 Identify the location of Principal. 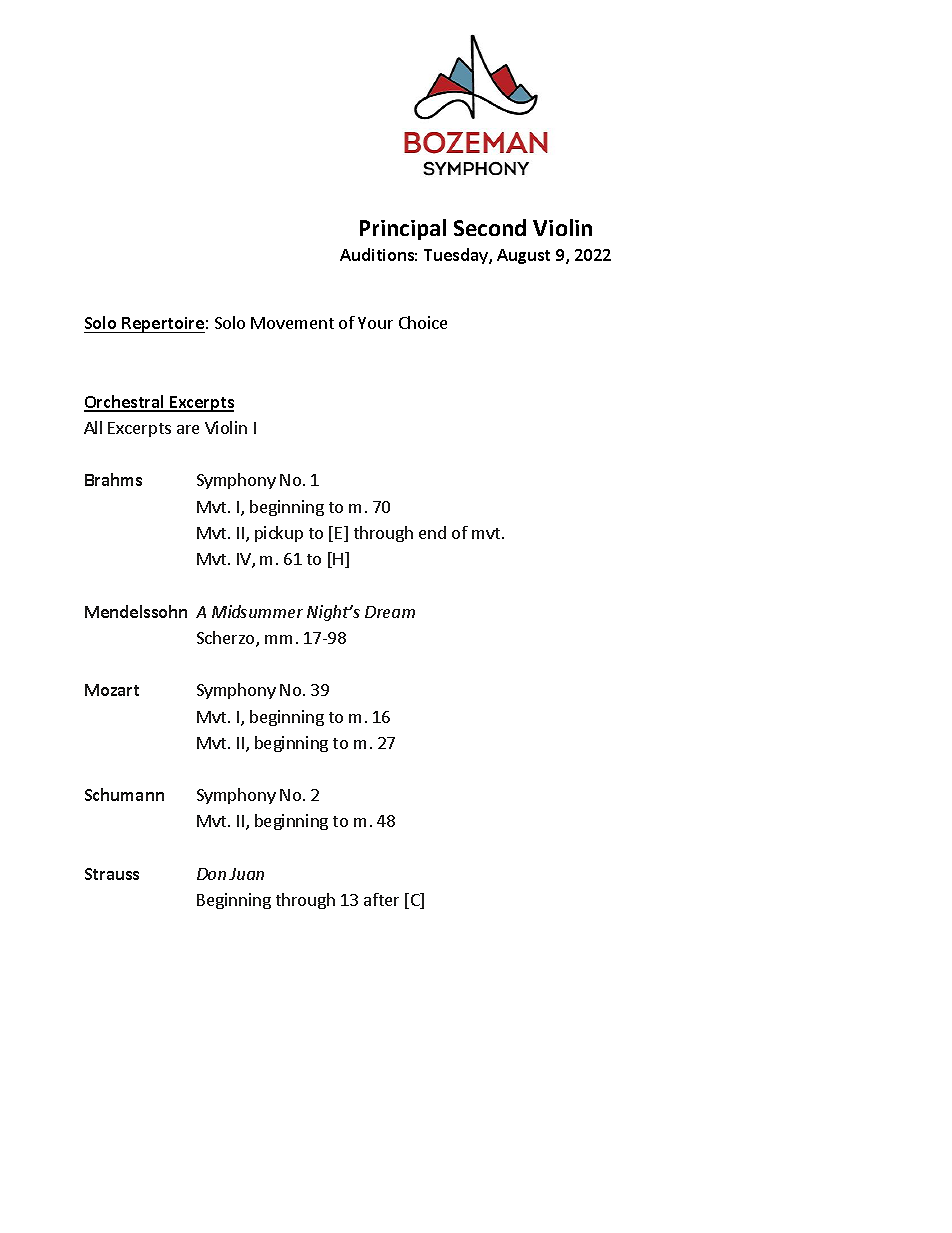
(403, 229).
